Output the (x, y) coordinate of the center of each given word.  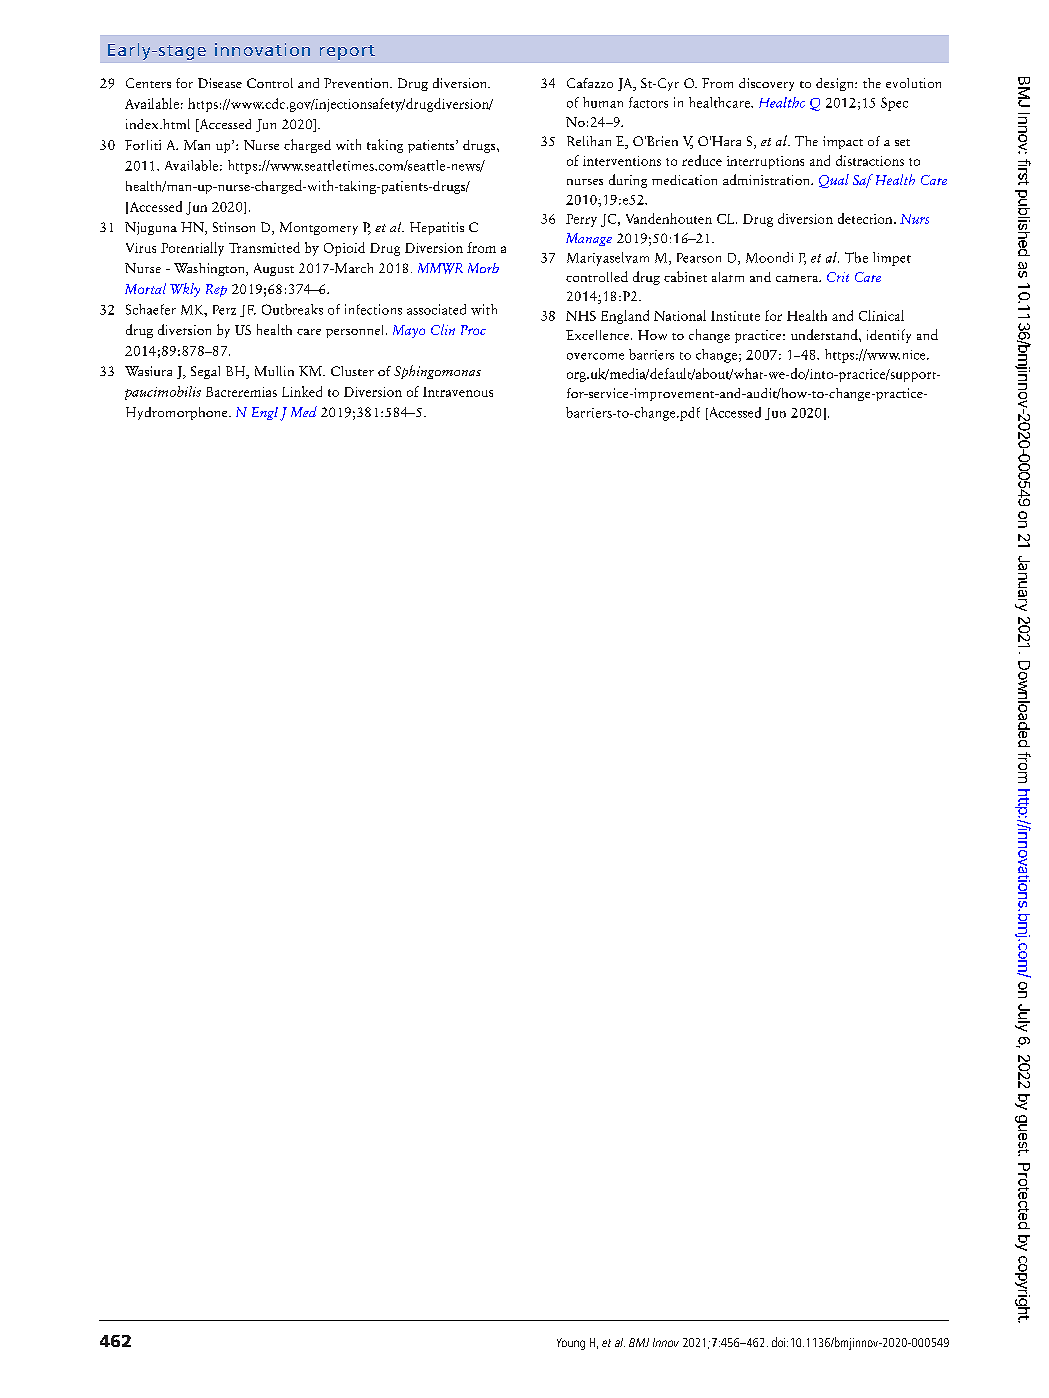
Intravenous (458, 392)
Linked (302, 391)
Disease (220, 83)
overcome (595, 356)
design (836, 84)
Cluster (352, 371)
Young (571, 1344)
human (603, 102)
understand (825, 334)
